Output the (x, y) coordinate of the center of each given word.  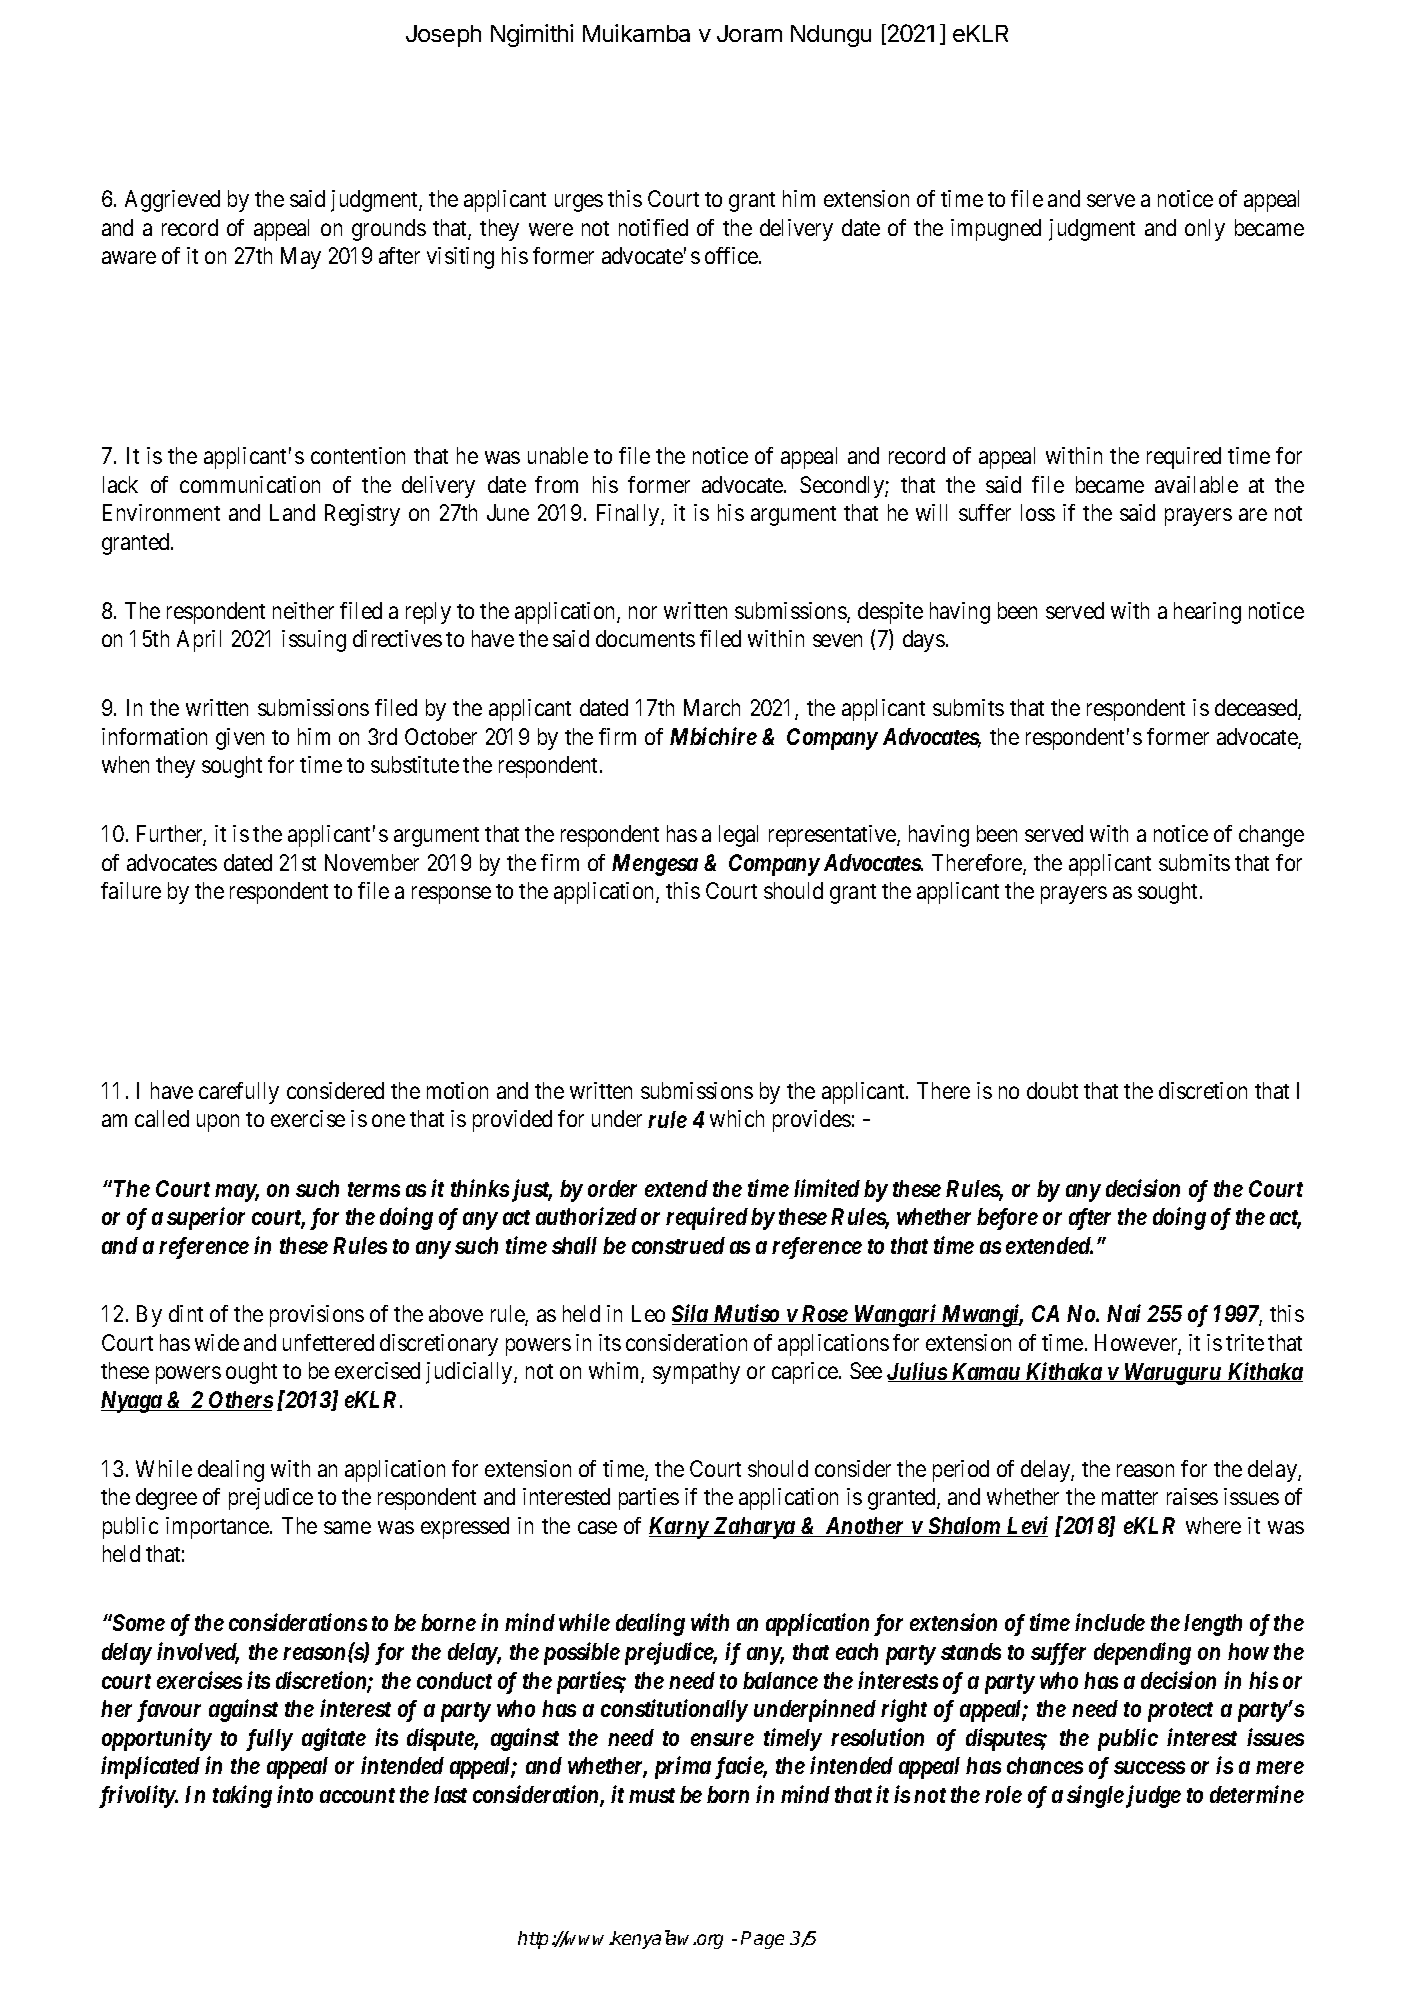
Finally (629, 515)
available (1196, 484)
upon (218, 1123)
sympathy (696, 1373)
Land (292, 512)
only (1205, 230)
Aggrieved (172, 201)
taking (242, 1796)
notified (653, 227)
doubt (1052, 1090)
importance (217, 1528)
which (737, 1118)
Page (762, 1940)
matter (1130, 1497)
